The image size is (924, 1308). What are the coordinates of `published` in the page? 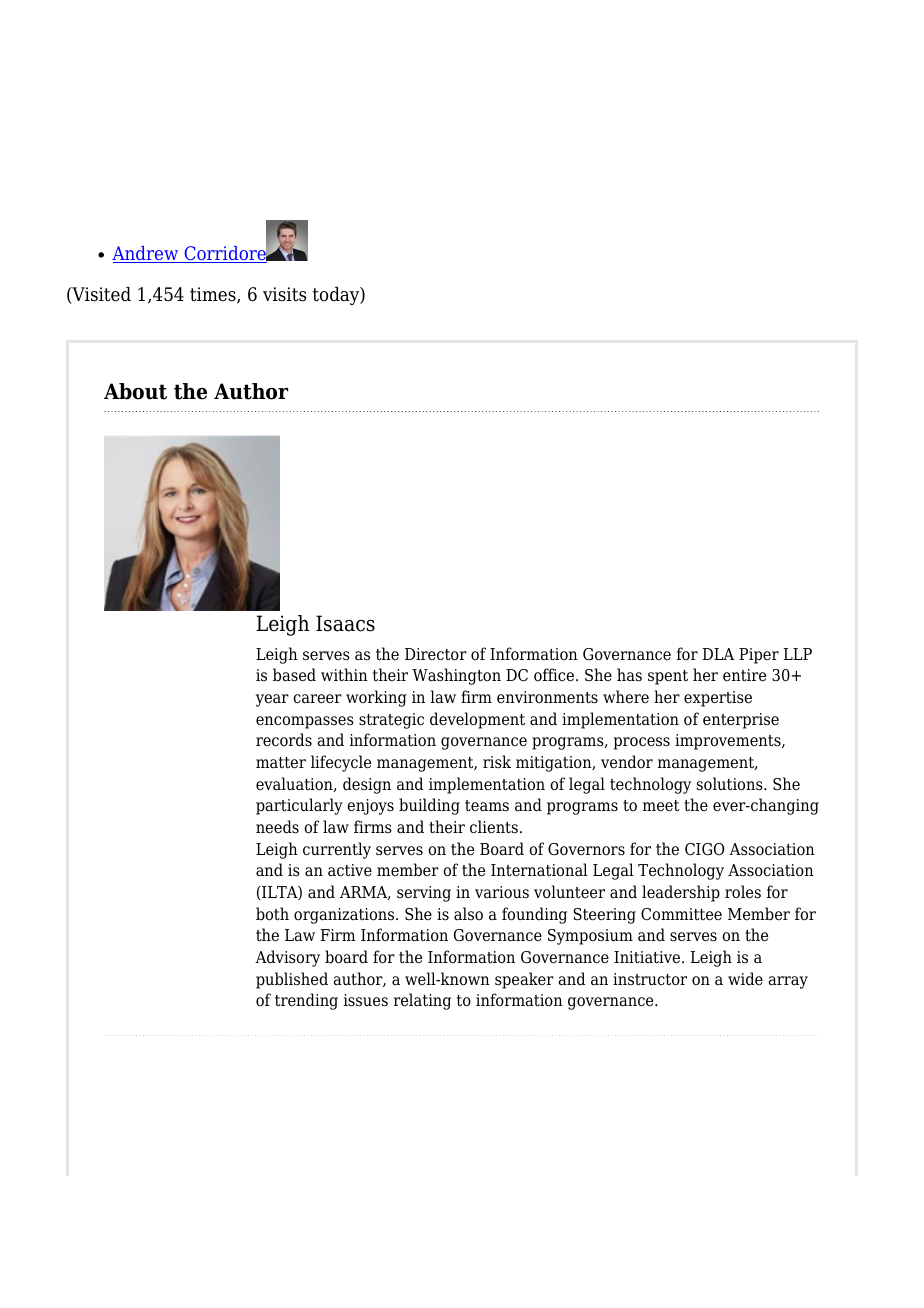 It's located at (292, 980).
